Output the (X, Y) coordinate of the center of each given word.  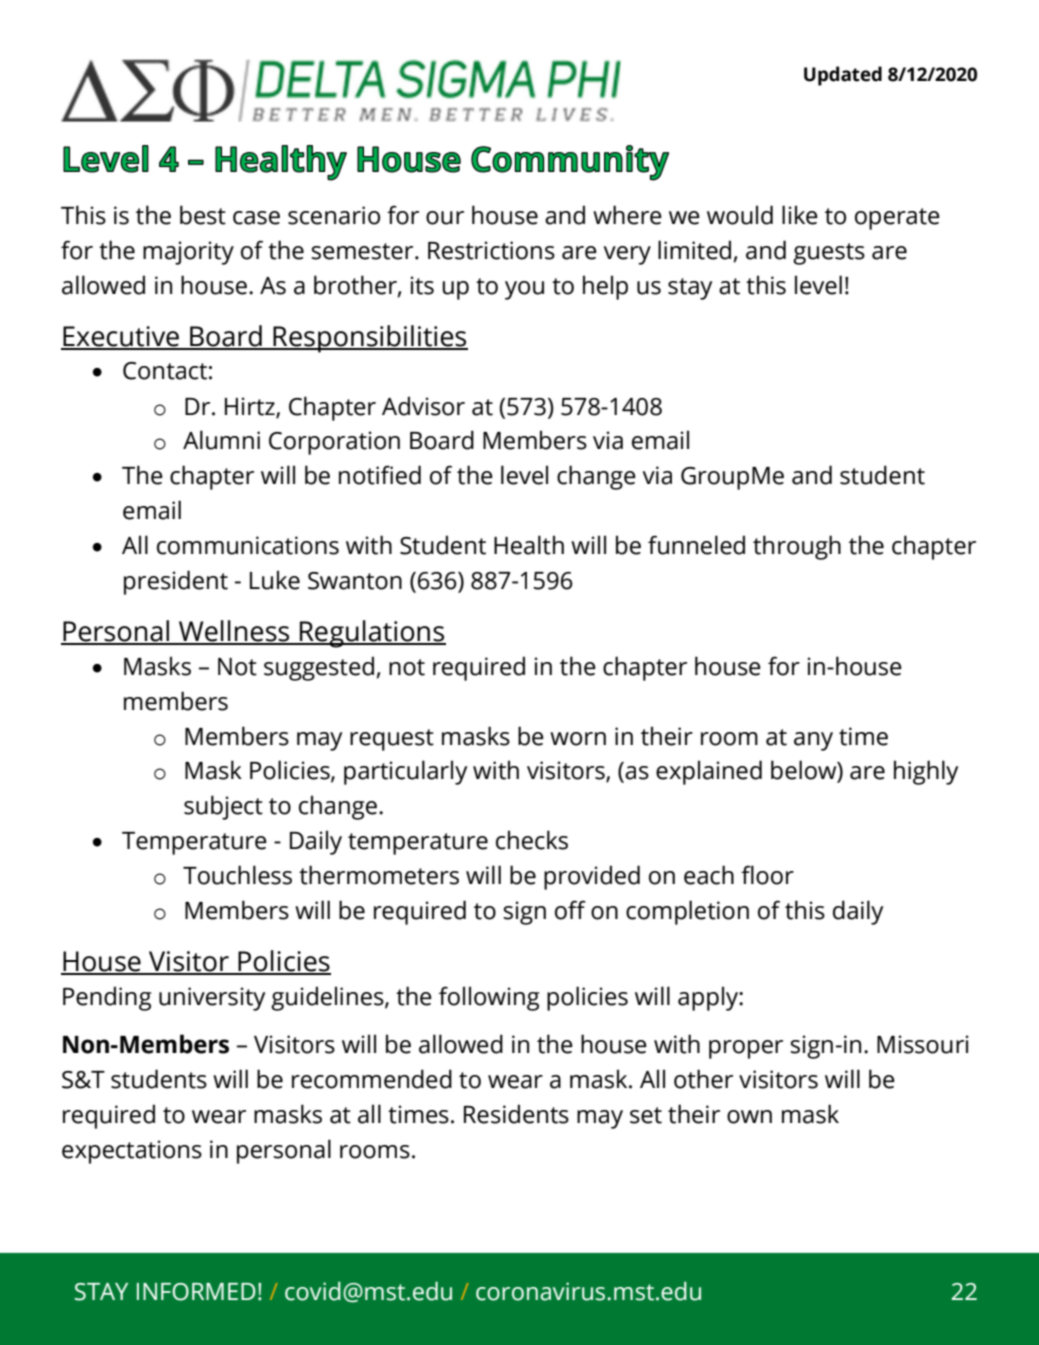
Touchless (237, 875)
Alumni (221, 440)
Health (529, 545)
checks (532, 840)
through (797, 547)
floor (767, 875)
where (627, 215)
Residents (516, 1114)
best (203, 215)
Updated (843, 76)
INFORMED (196, 1292)
